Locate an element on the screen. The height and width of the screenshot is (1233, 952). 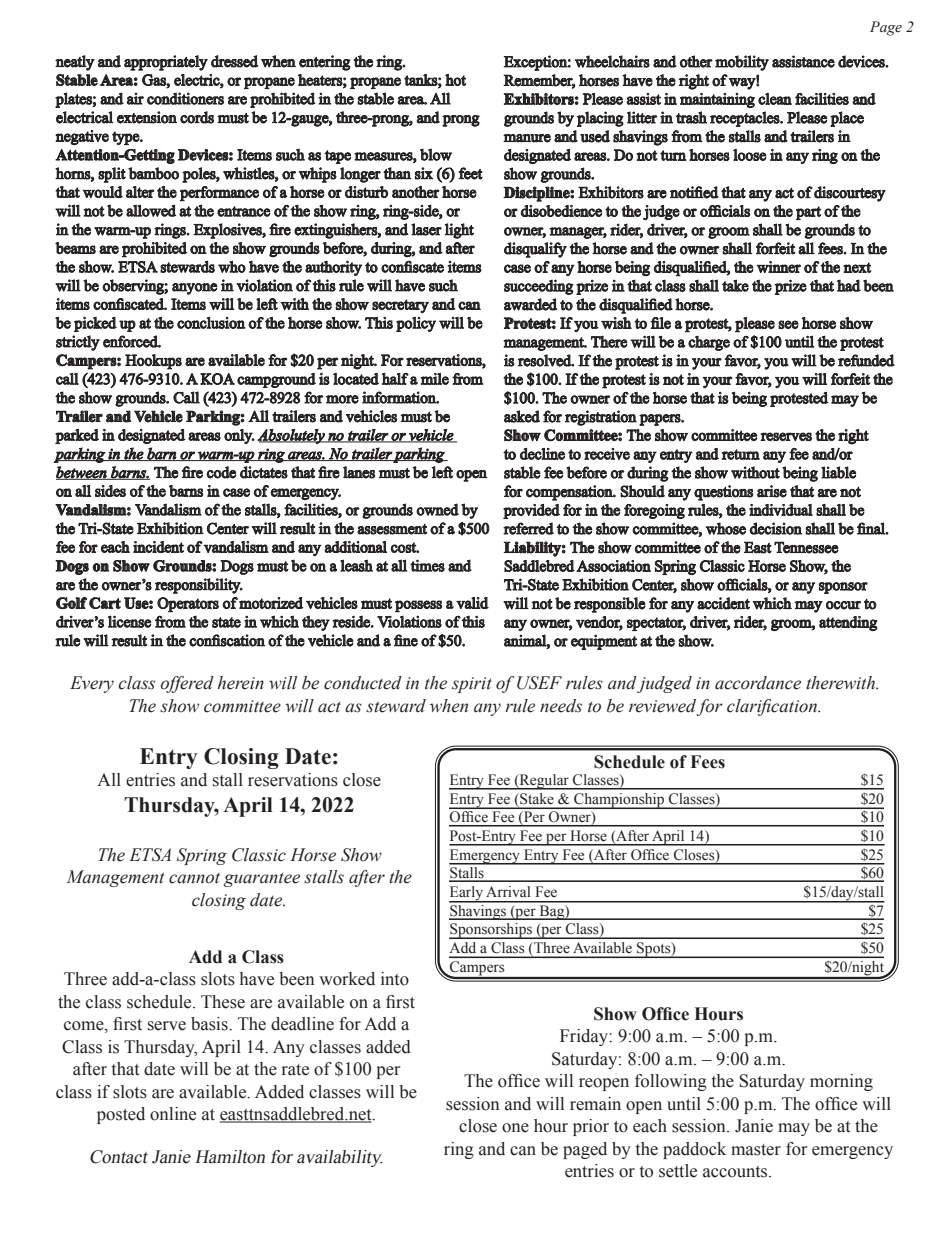
mile is located at coordinates (435, 379).
